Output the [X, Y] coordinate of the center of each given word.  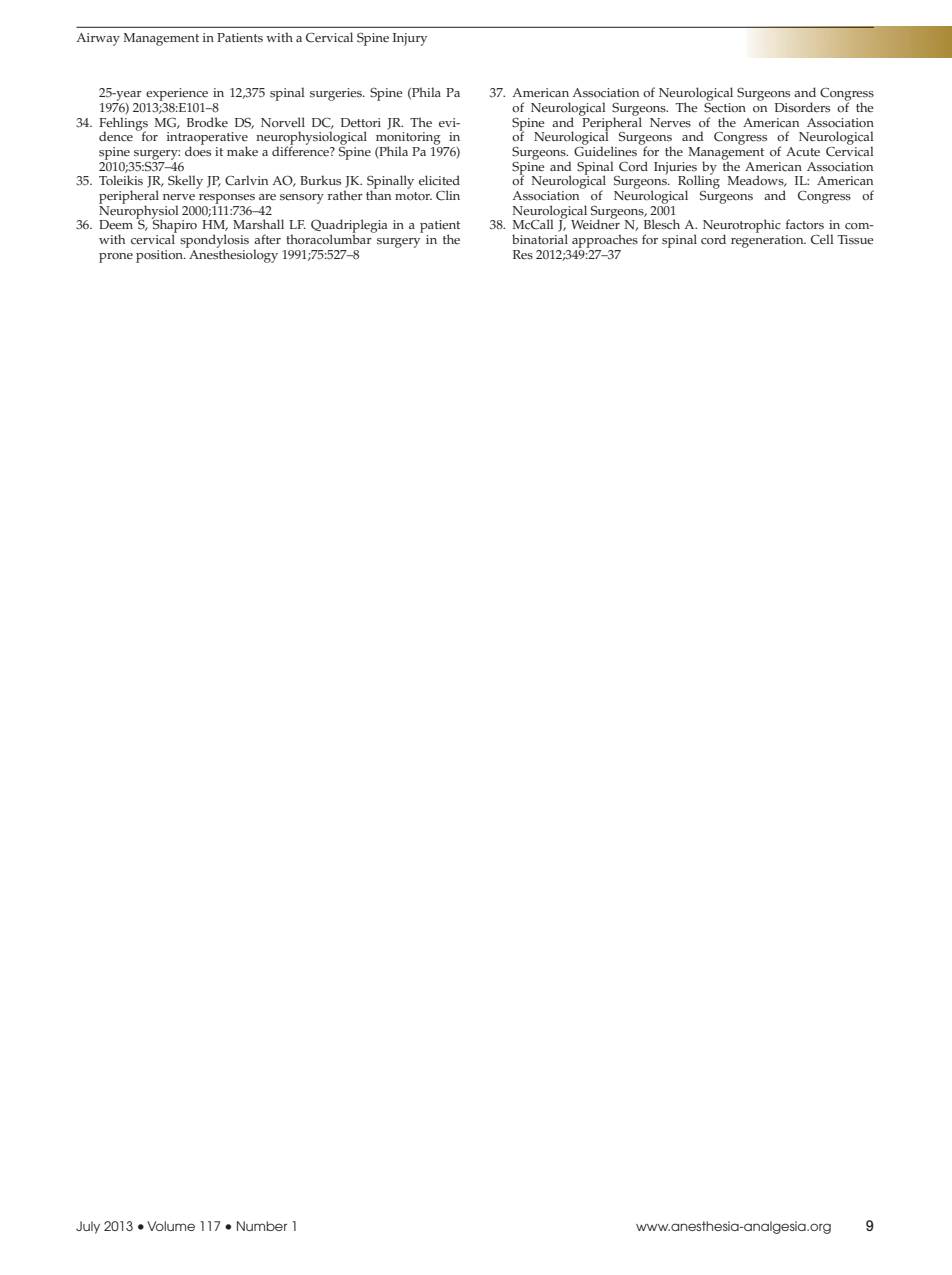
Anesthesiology [232, 255]
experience [176, 96]
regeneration [768, 241]
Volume [171, 1226]
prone [116, 258]
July [88, 1227]
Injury [410, 39]
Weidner [595, 223]
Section [725, 106]
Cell [822, 239]
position [160, 256]
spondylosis [214, 242]
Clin [448, 195]
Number [262, 1226]
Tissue [856, 240]
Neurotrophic [742, 227]
